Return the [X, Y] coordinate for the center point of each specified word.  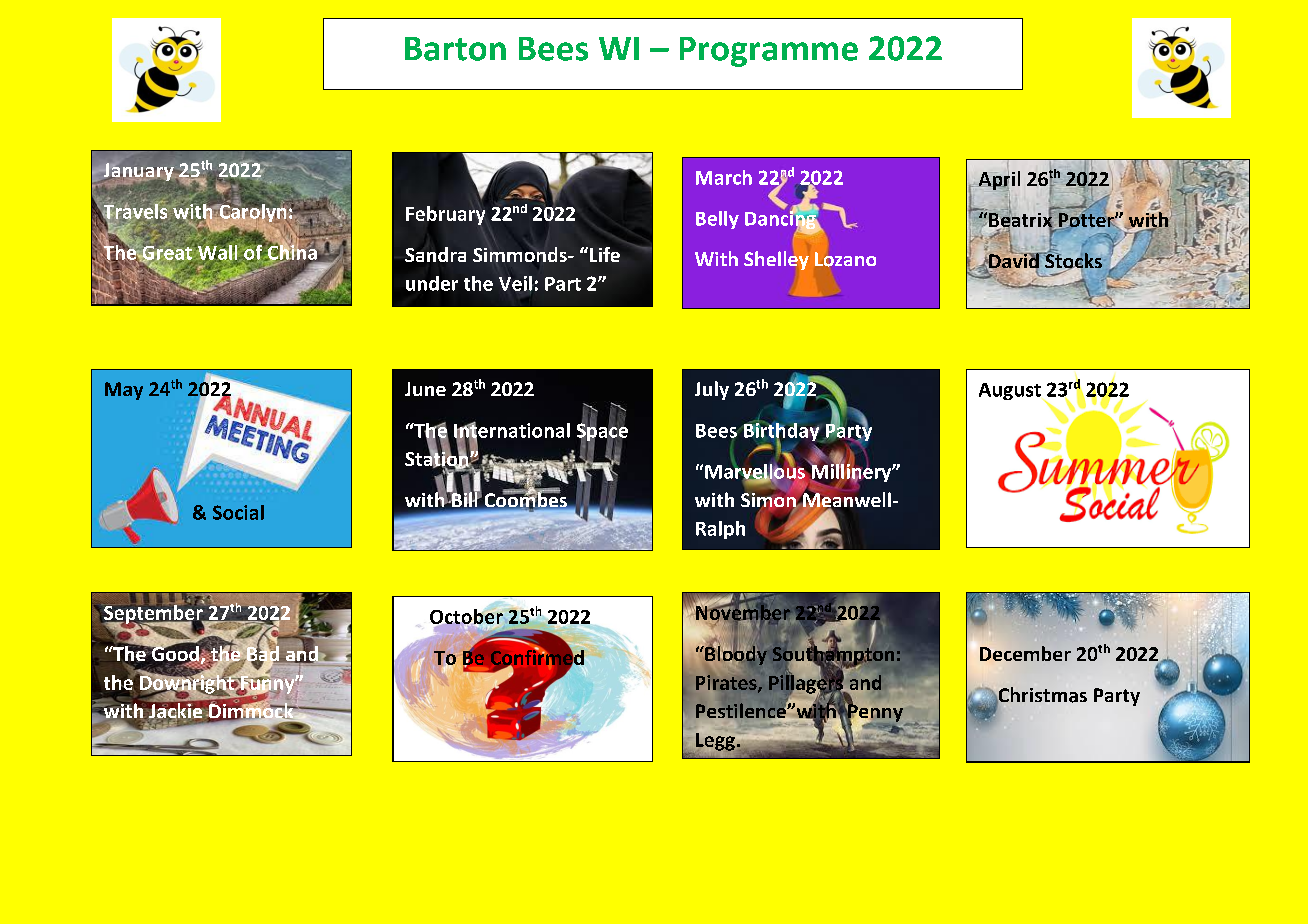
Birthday [781, 432]
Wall [216, 252]
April [998, 181]
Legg [715, 742]
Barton [455, 49]
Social [238, 512]
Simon [769, 500]
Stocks [1072, 260]
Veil [515, 283]
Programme [769, 52]
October [467, 616]
